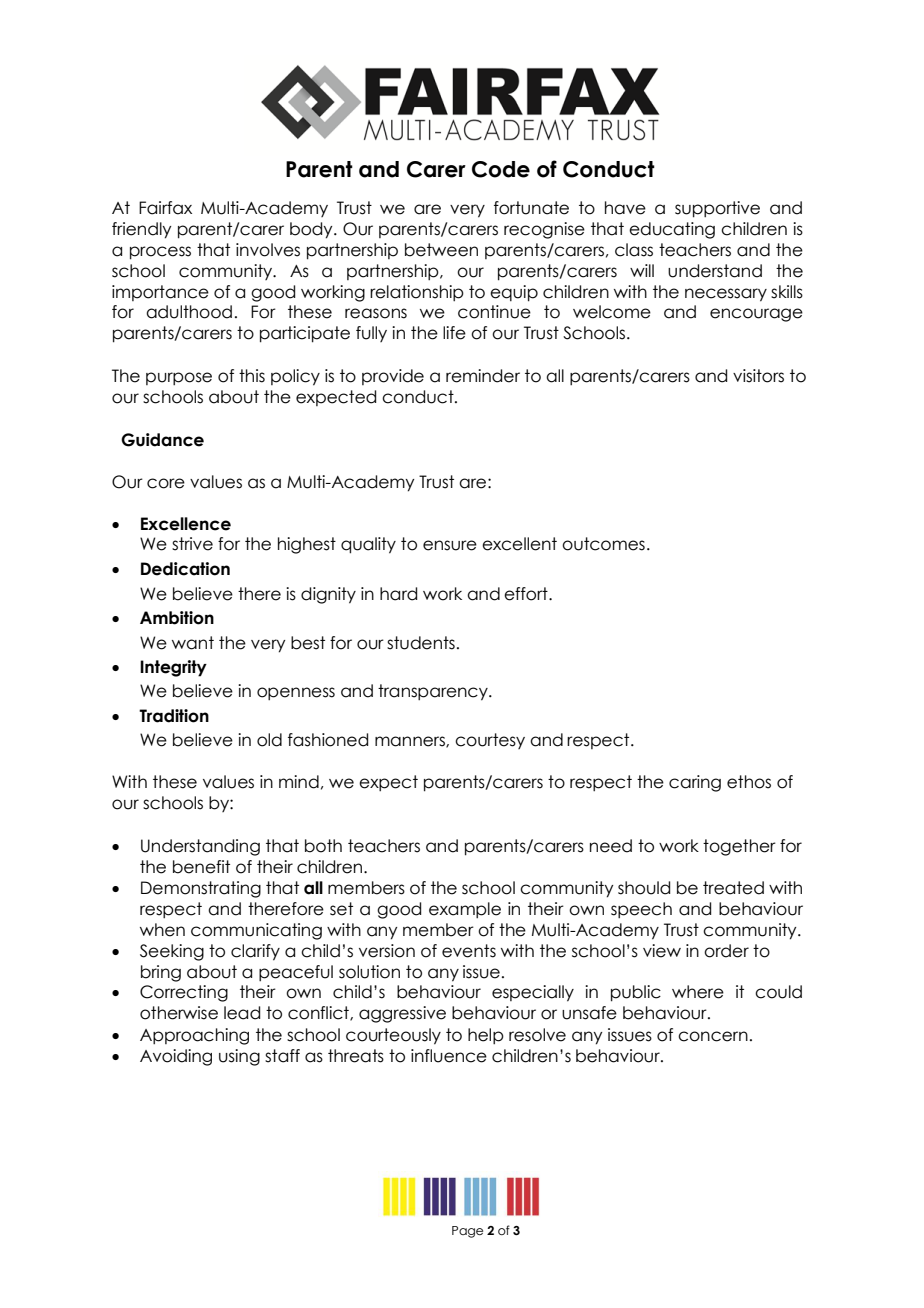  What do you see at coordinates (393, 377) in the image?
I see `provide` at bounding box center [393, 377].
